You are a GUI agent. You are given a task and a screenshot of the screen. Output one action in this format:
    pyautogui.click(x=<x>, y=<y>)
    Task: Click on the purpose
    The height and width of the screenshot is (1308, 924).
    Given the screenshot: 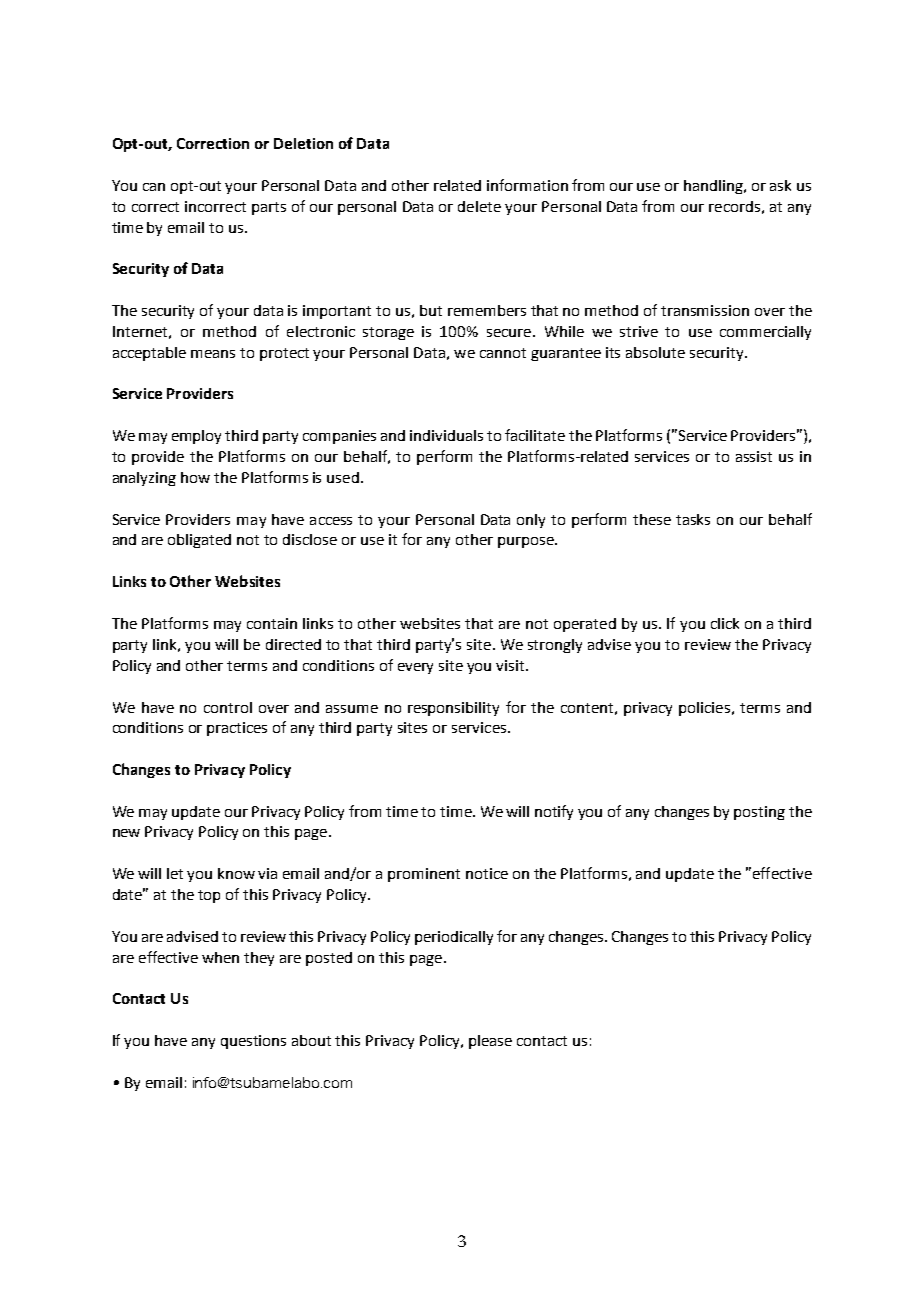 What is the action you would take?
    pyautogui.click(x=527, y=542)
